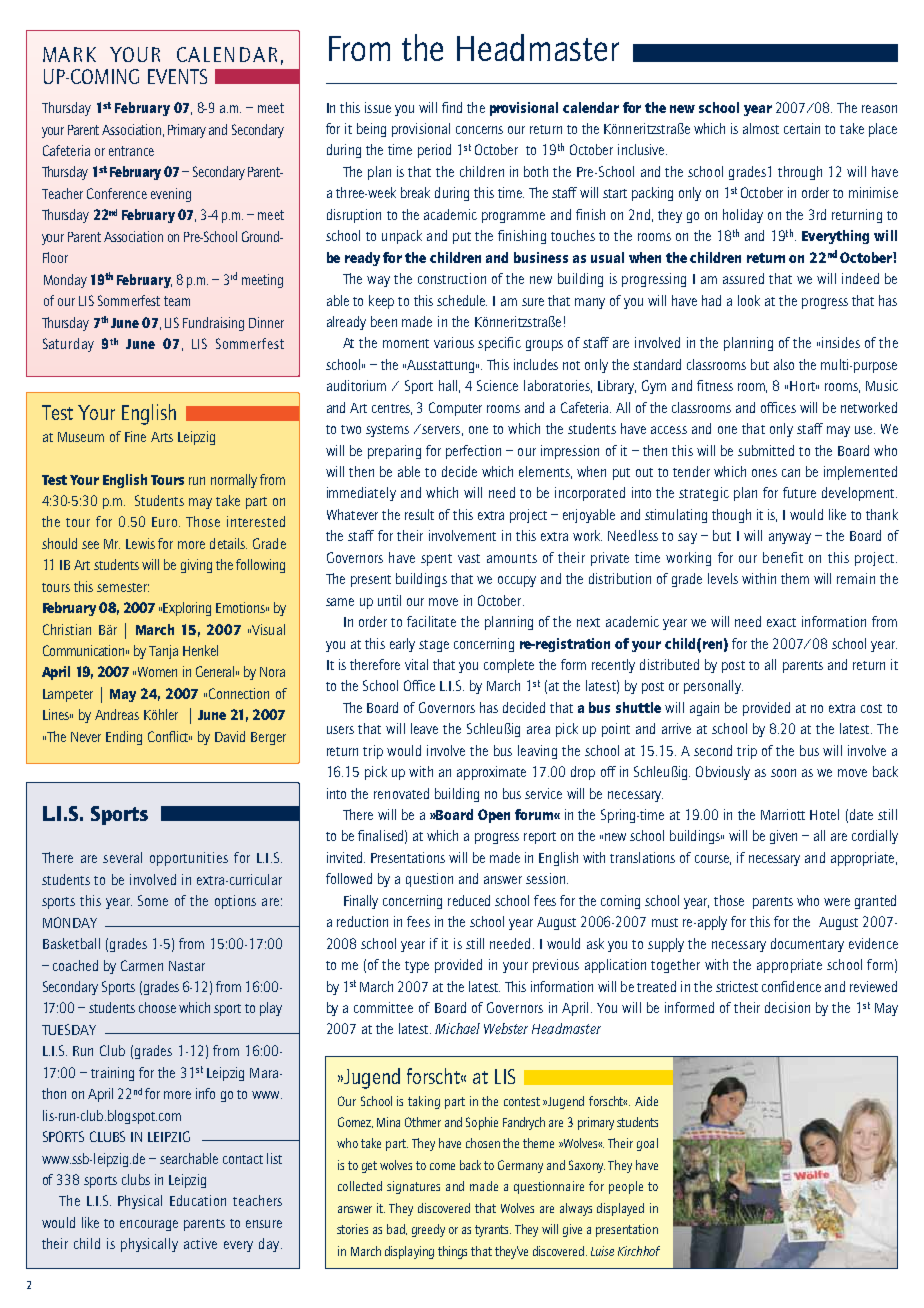 Image resolution: width=924 pixels, height=1308 pixels. What do you see at coordinates (163, 652) in the page?
I see `Tanja` at bounding box center [163, 652].
